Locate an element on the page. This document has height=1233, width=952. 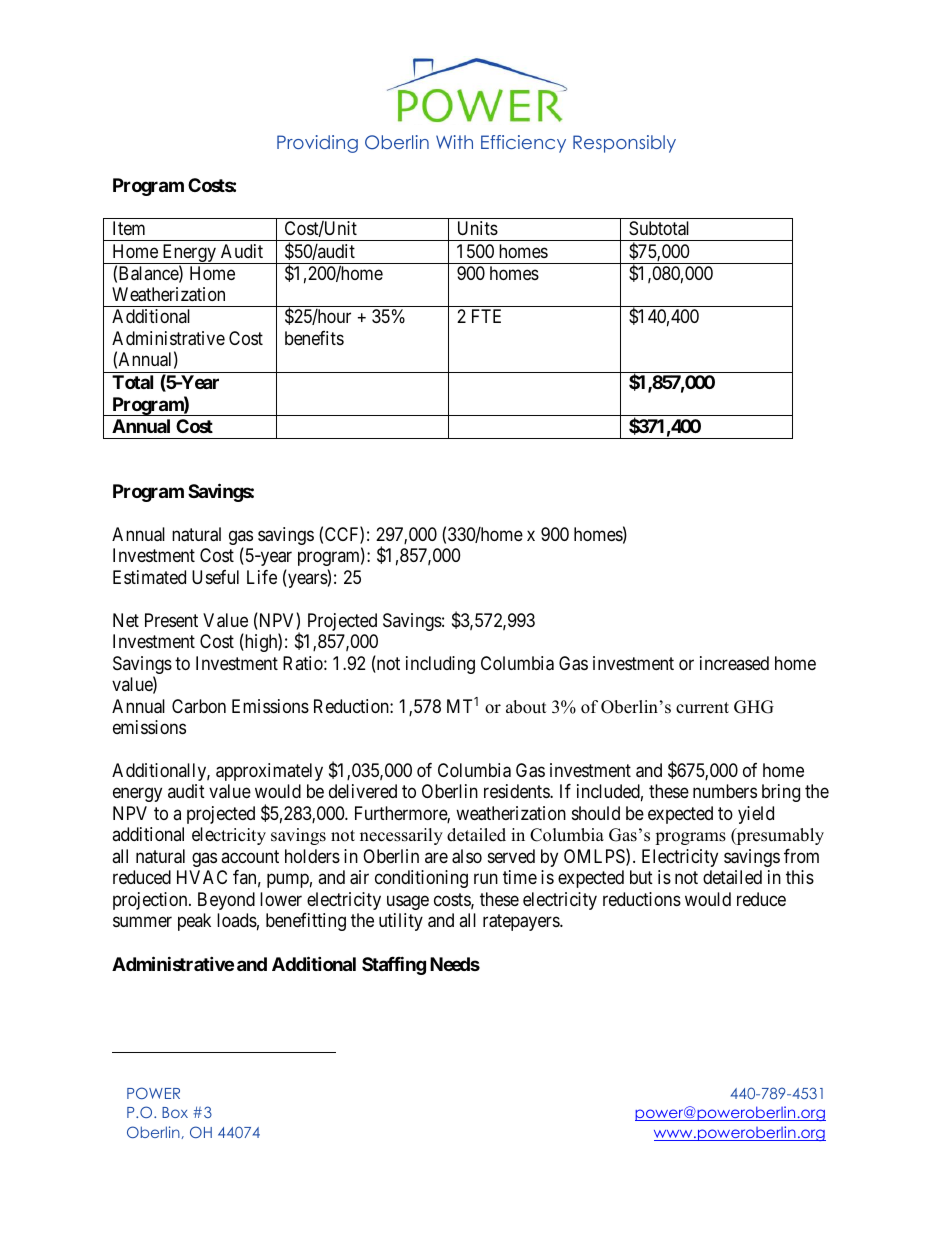
Item is located at coordinates (129, 228).
